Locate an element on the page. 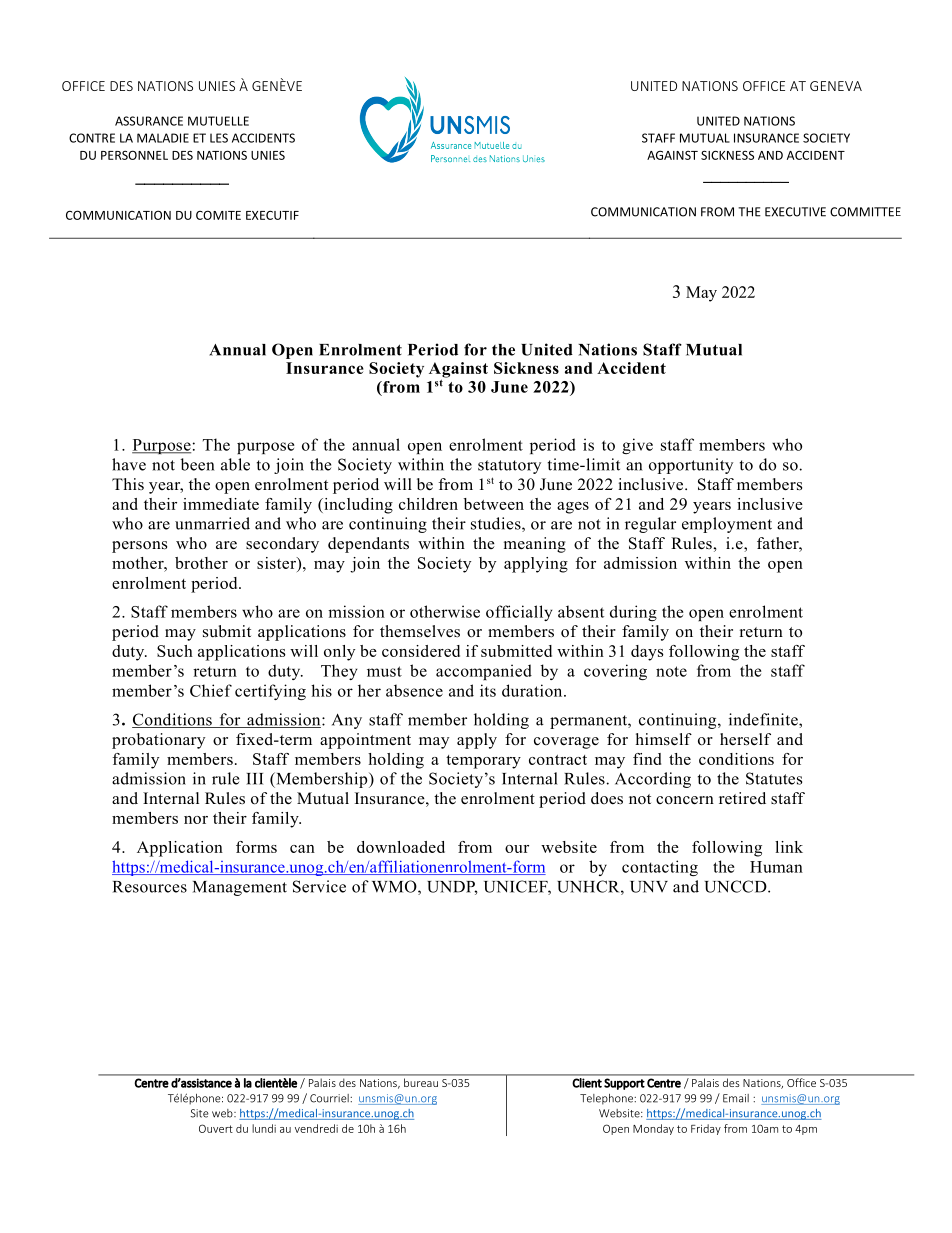  opportunity is located at coordinates (691, 466).
